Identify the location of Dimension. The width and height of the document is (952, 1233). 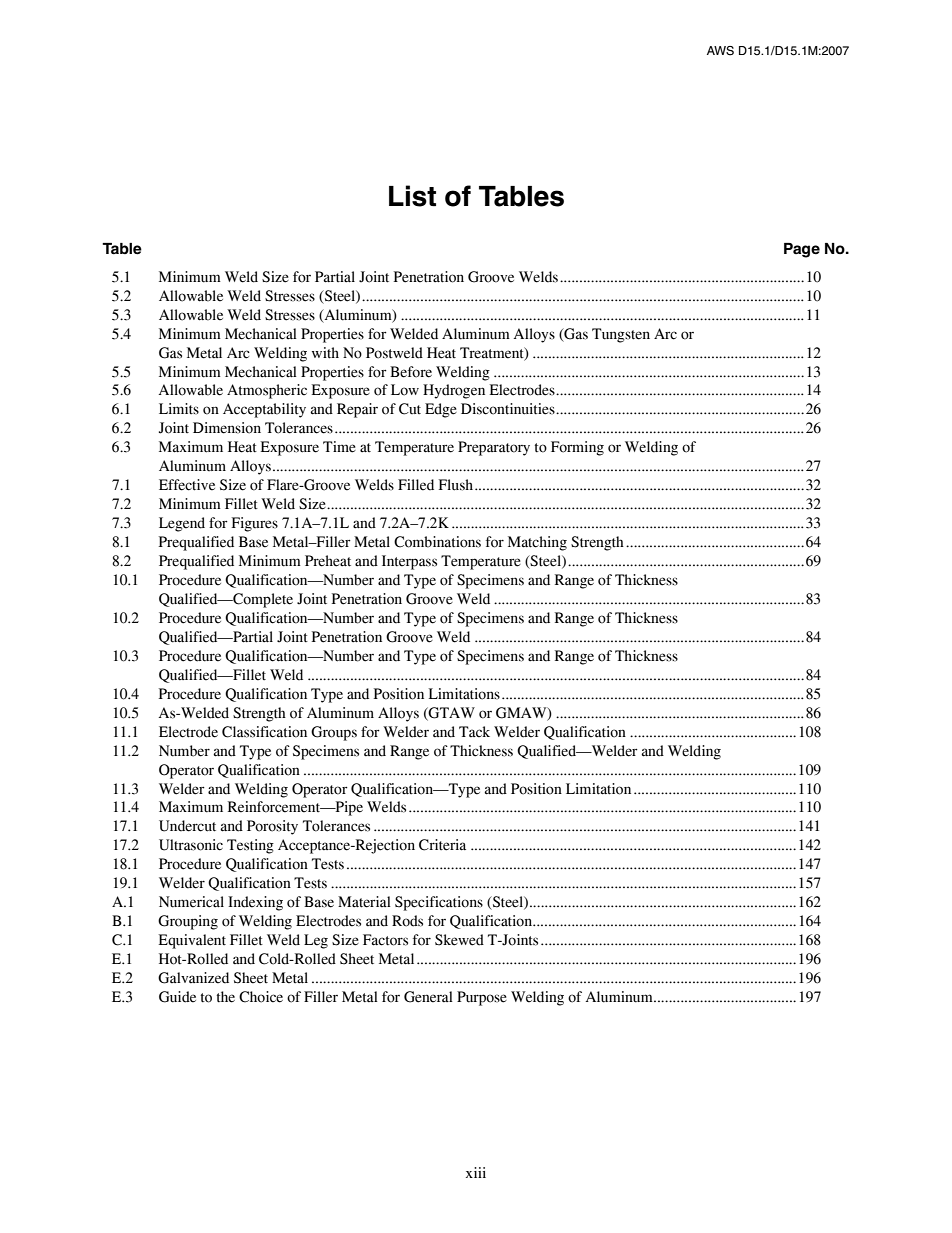
(227, 428).
